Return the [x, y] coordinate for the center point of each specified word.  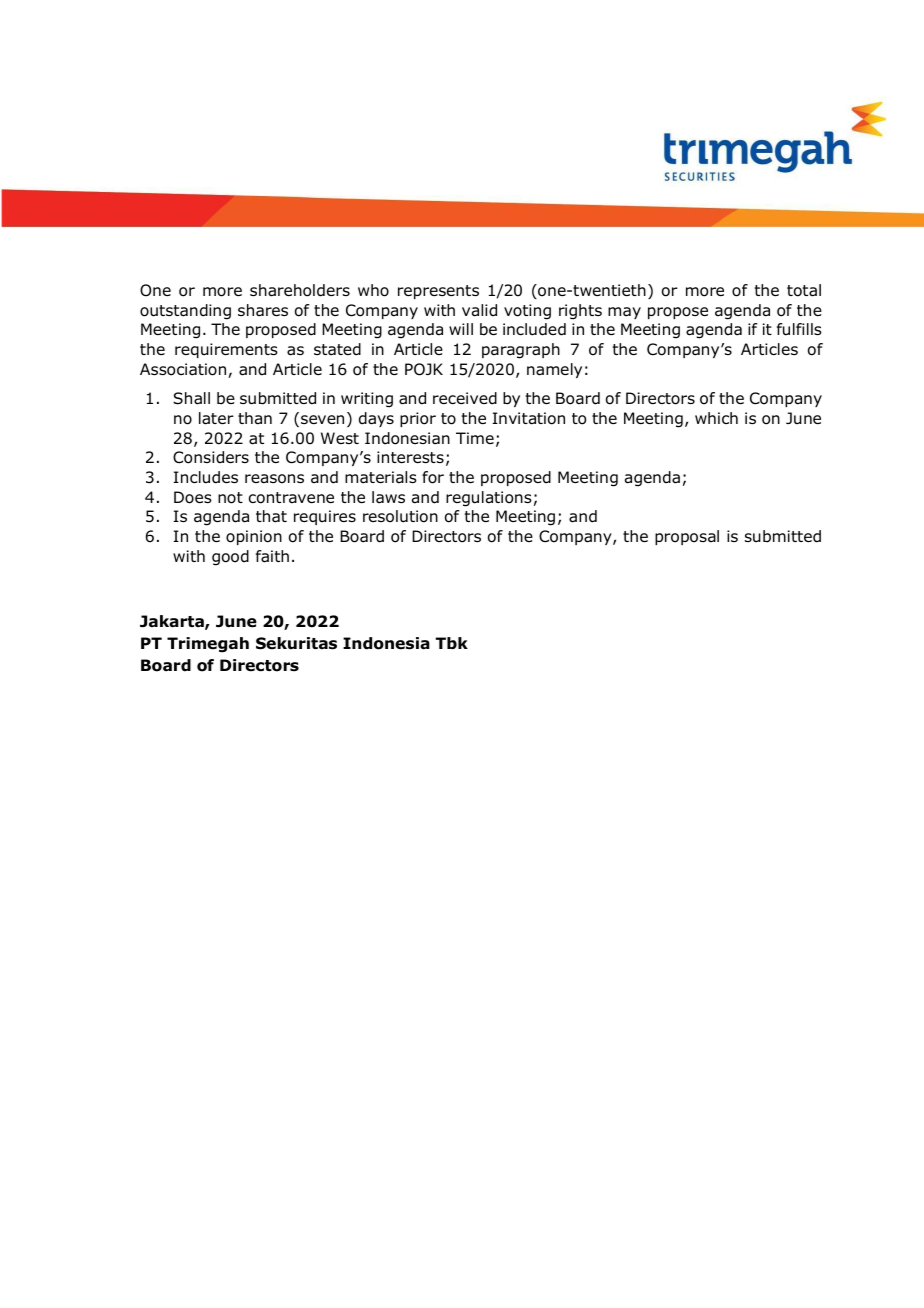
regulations [489, 499]
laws [388, 497]
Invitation [529, 418]
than [255, 418]
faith [272, 556]
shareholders [300, 290]
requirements [226, 350]
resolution [400, 516]
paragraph [521, 351]
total [804, 290]
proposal [687, 537]
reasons [274, 479]
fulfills [799, 329]
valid [479, 310]
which [716, 418]
